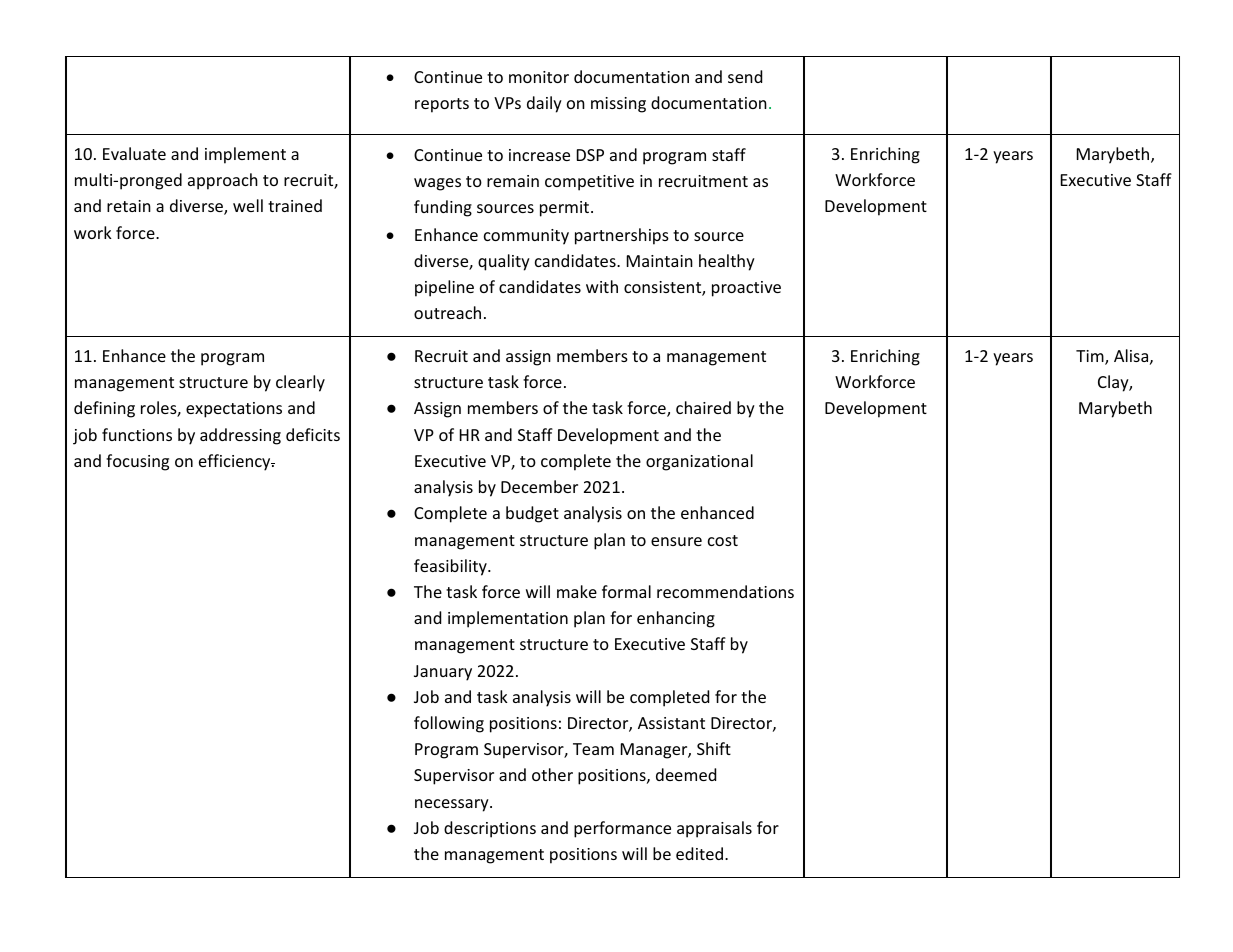 This document has width=1233, height=952. Describe the element at coordinates (745, 76) in the document. I see `send` at that location.
